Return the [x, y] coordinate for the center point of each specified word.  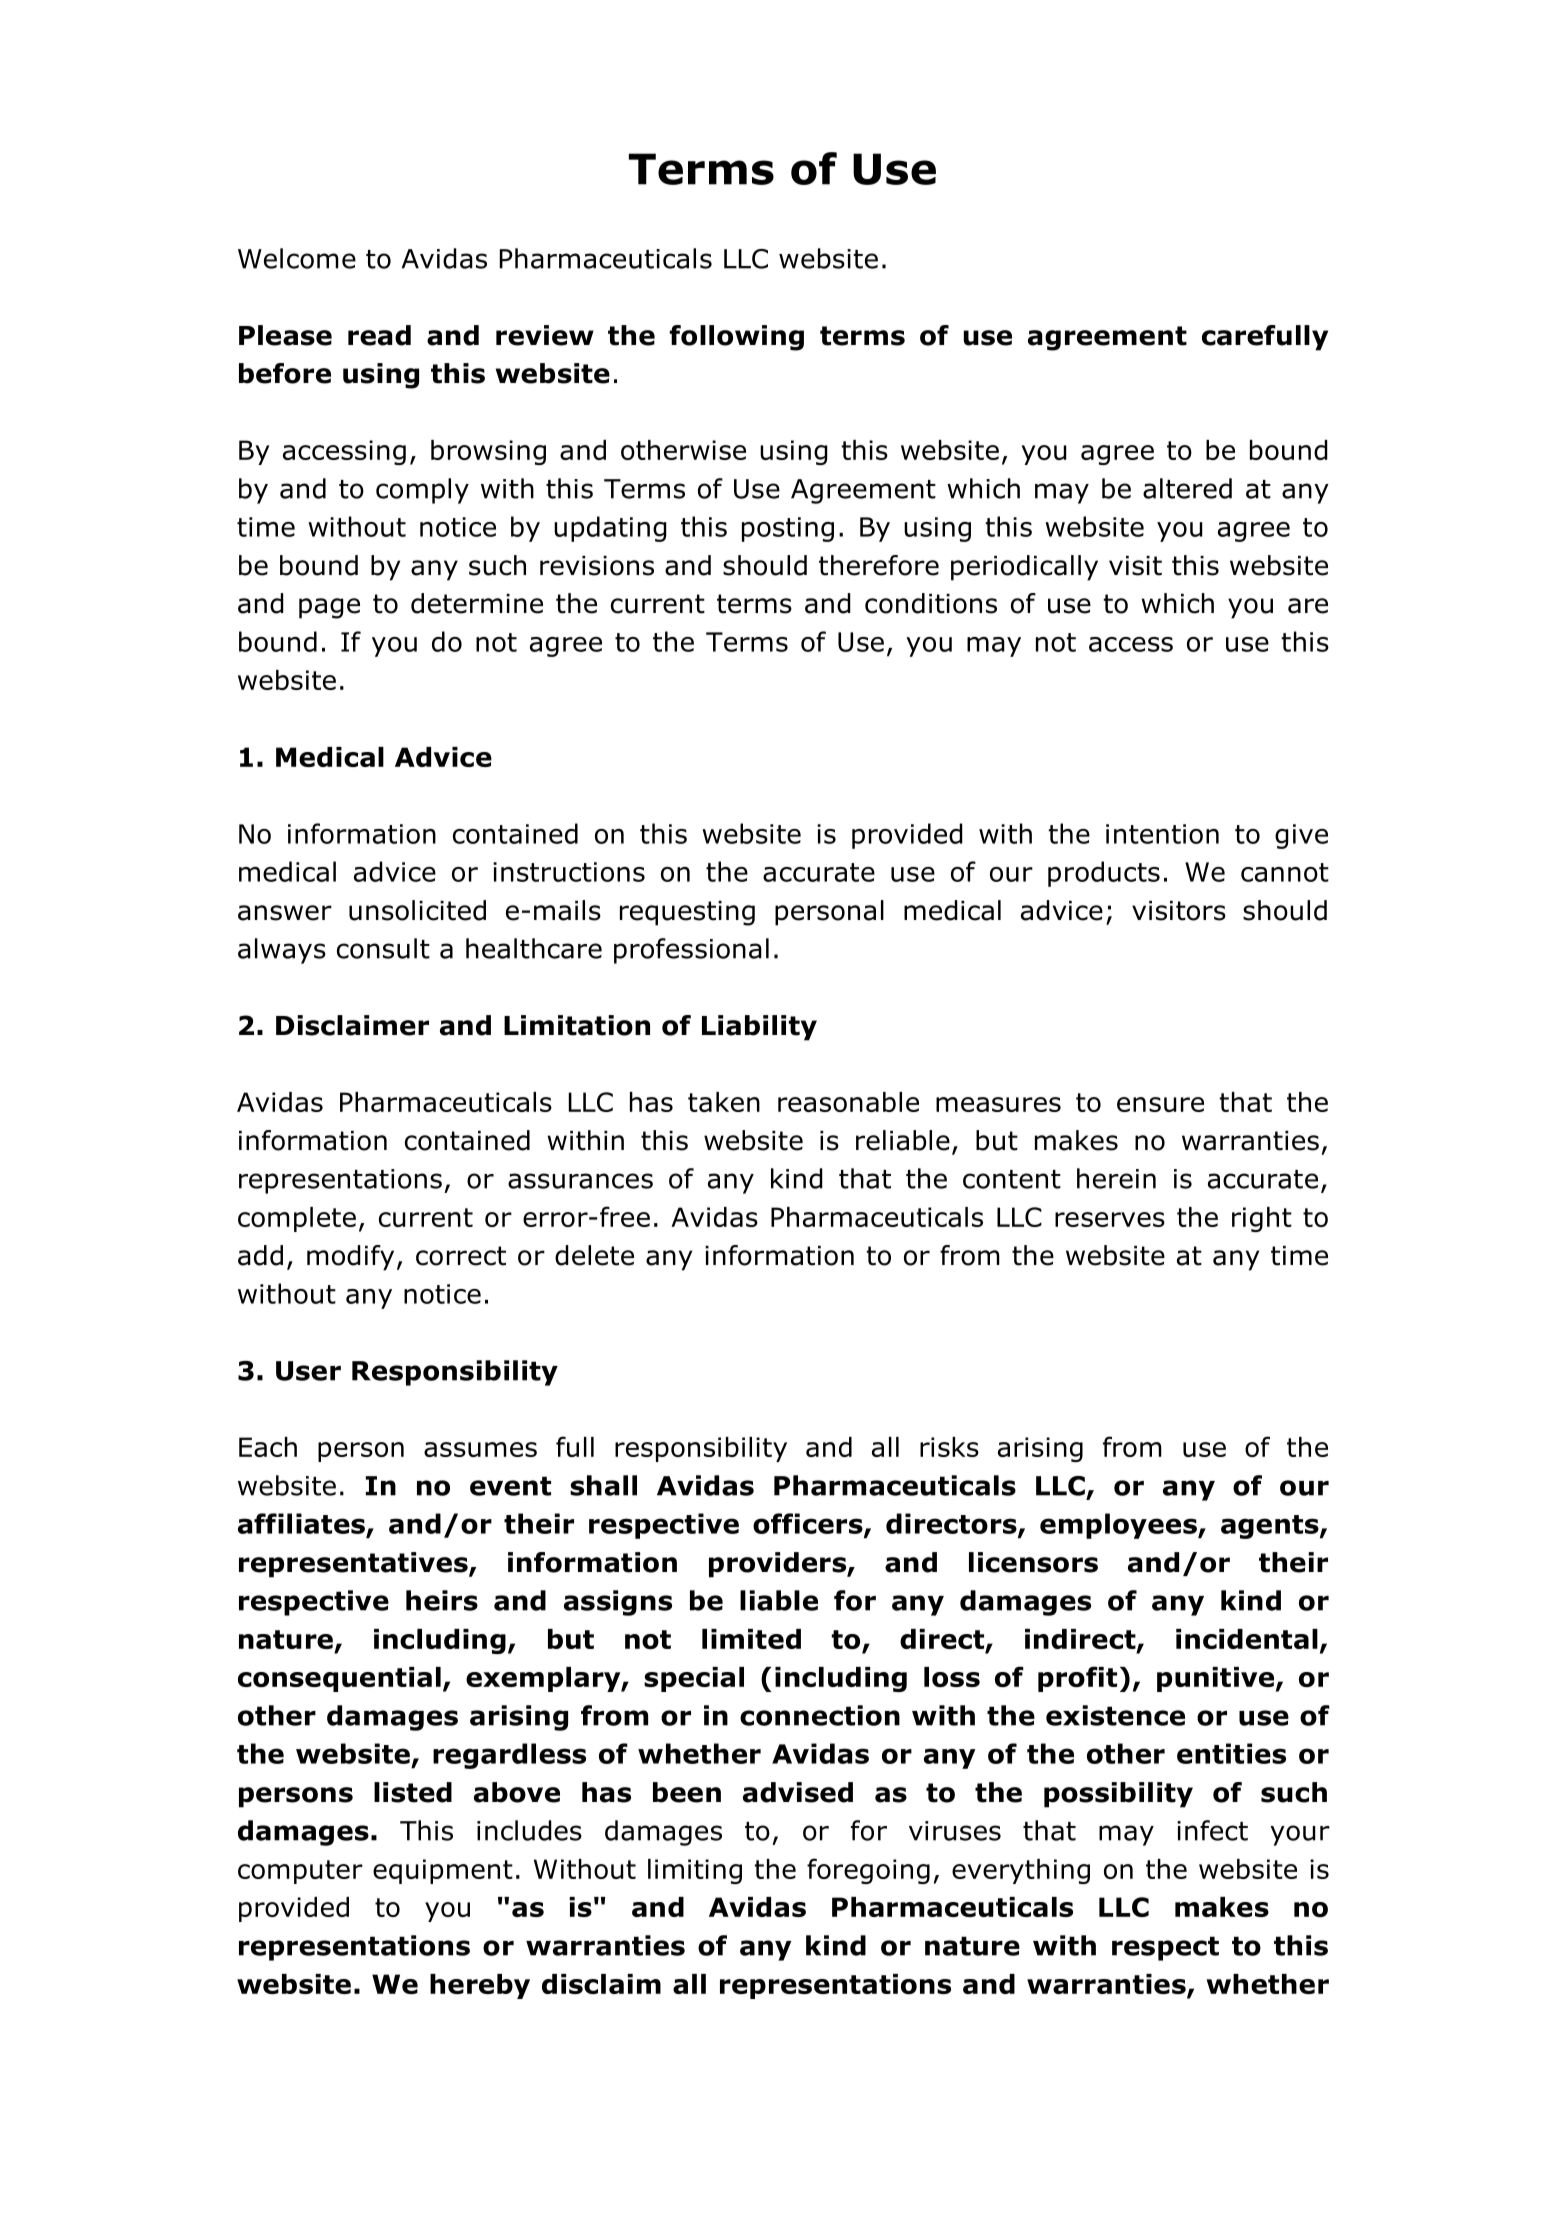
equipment [443, 1871]
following [736, 338]
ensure [1160, 1104]
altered [1187, 488]
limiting [695, 1871]
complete [297, 1219]
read [379, 335]
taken [724, 1102]
